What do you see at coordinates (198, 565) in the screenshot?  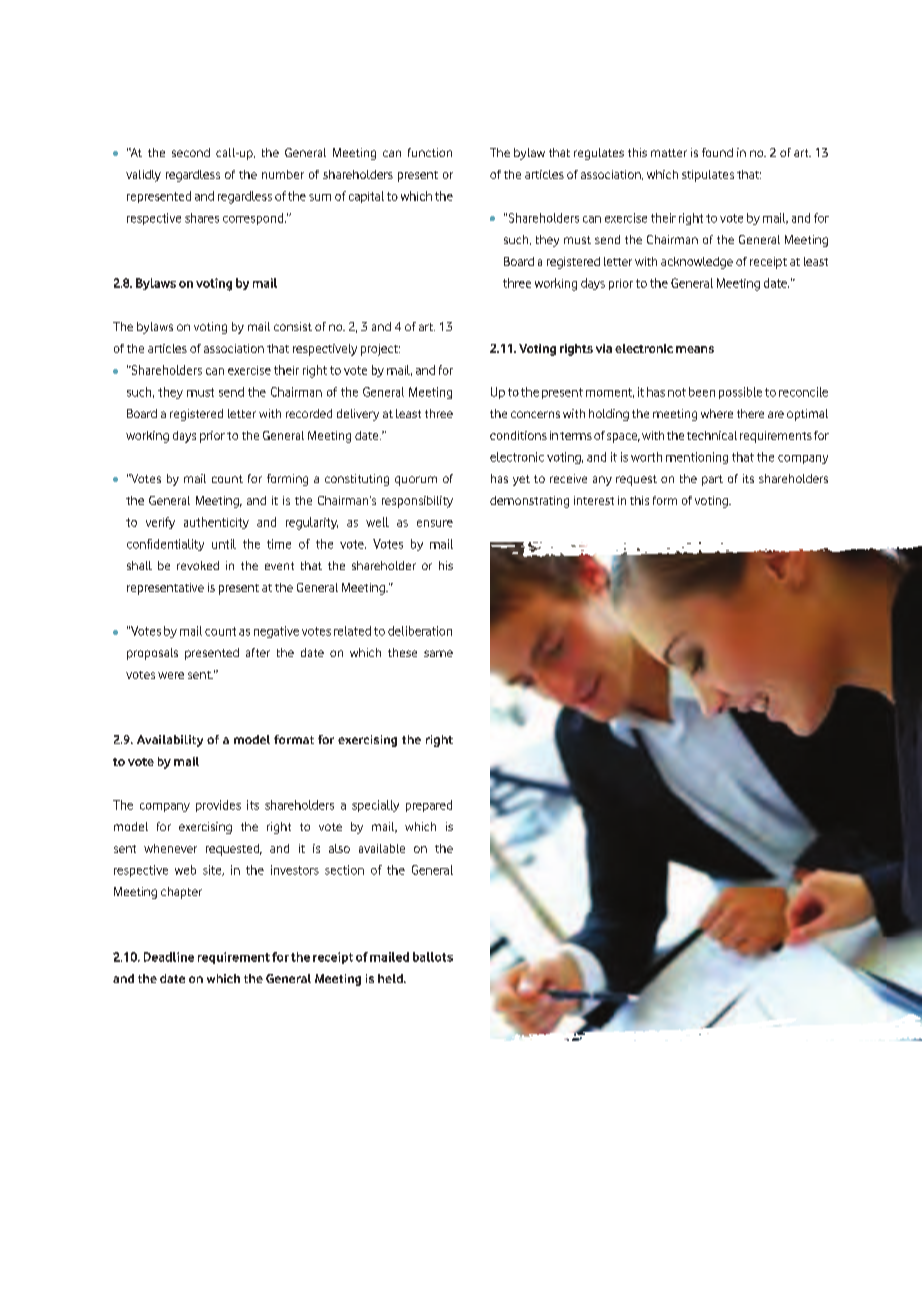 I see `revoked` at bounding box center [198, 565].
